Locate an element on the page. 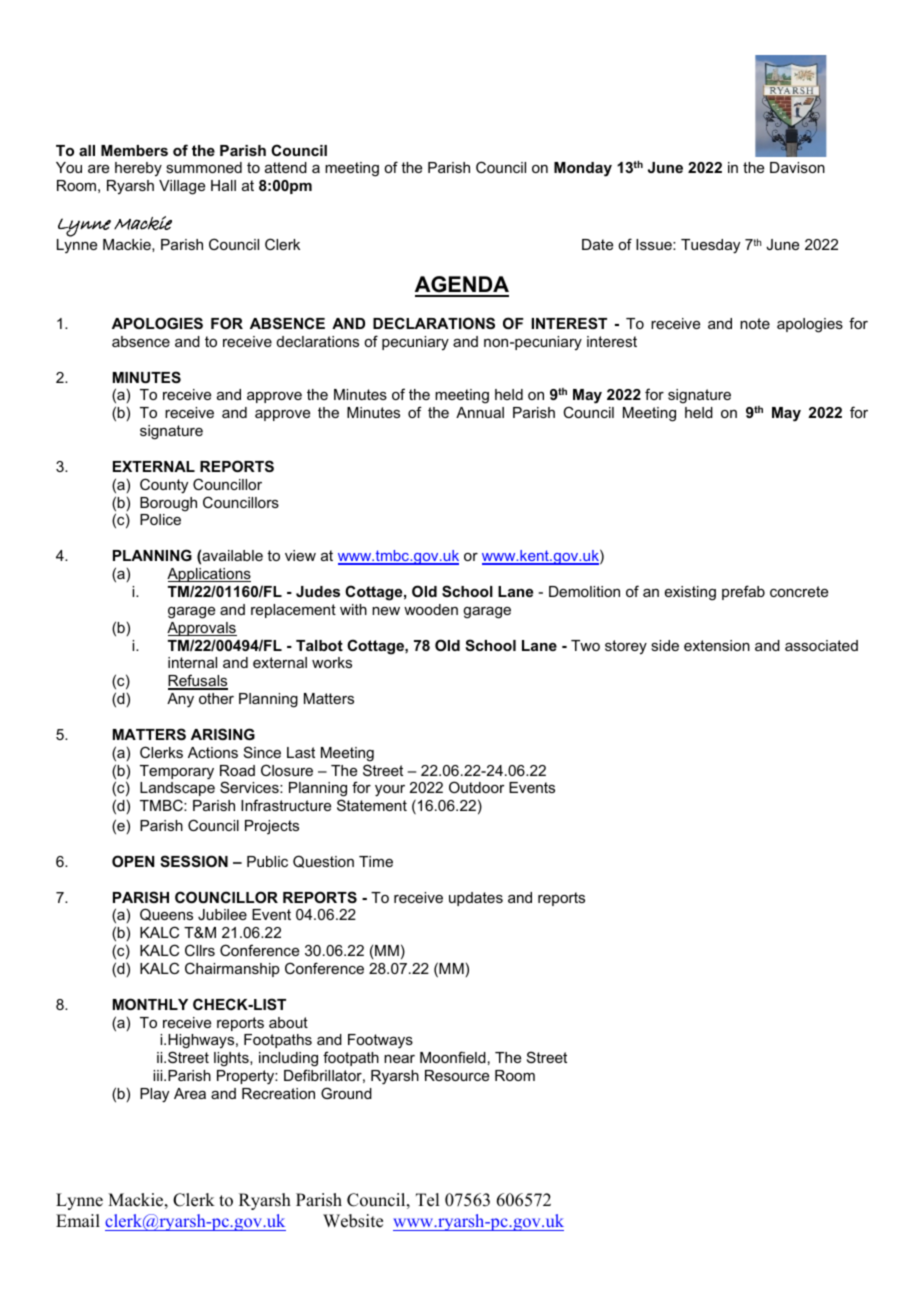 The width and height of the page is (924, 1308). Any is located at coordinates (180, 700).
